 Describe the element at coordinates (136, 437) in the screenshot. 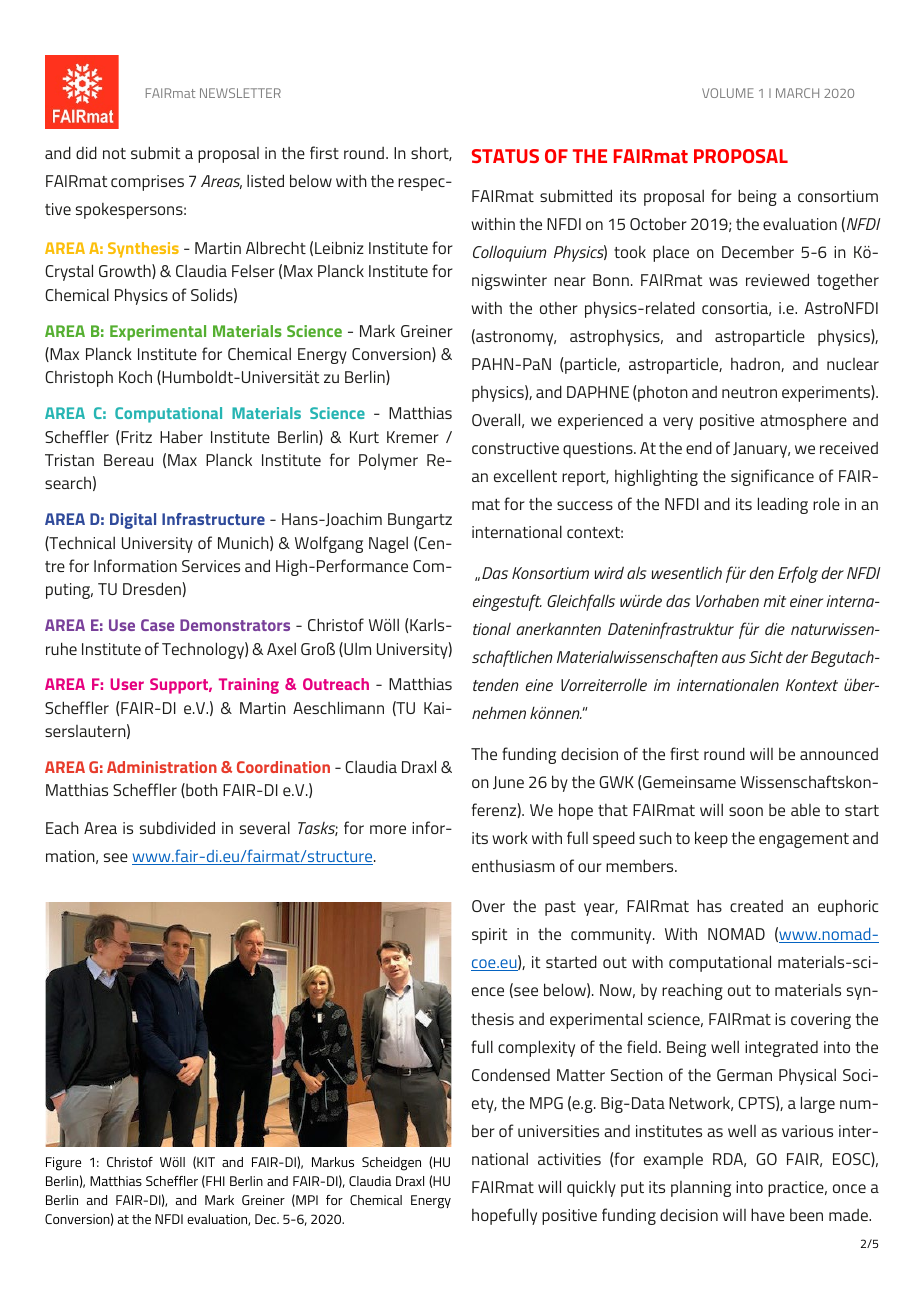

I see `Fritz` at that location.
